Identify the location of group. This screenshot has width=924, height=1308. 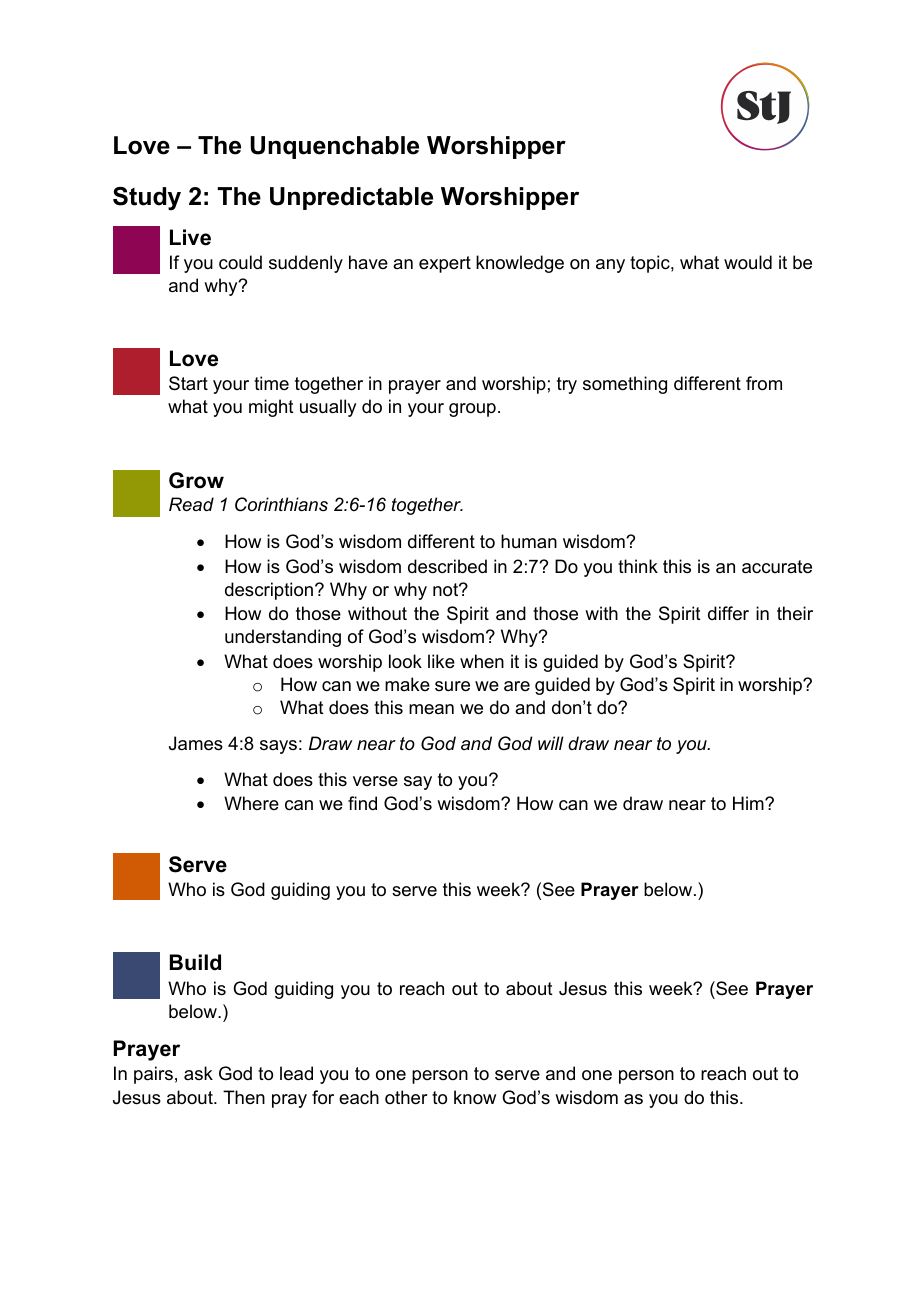
(472, 410).
